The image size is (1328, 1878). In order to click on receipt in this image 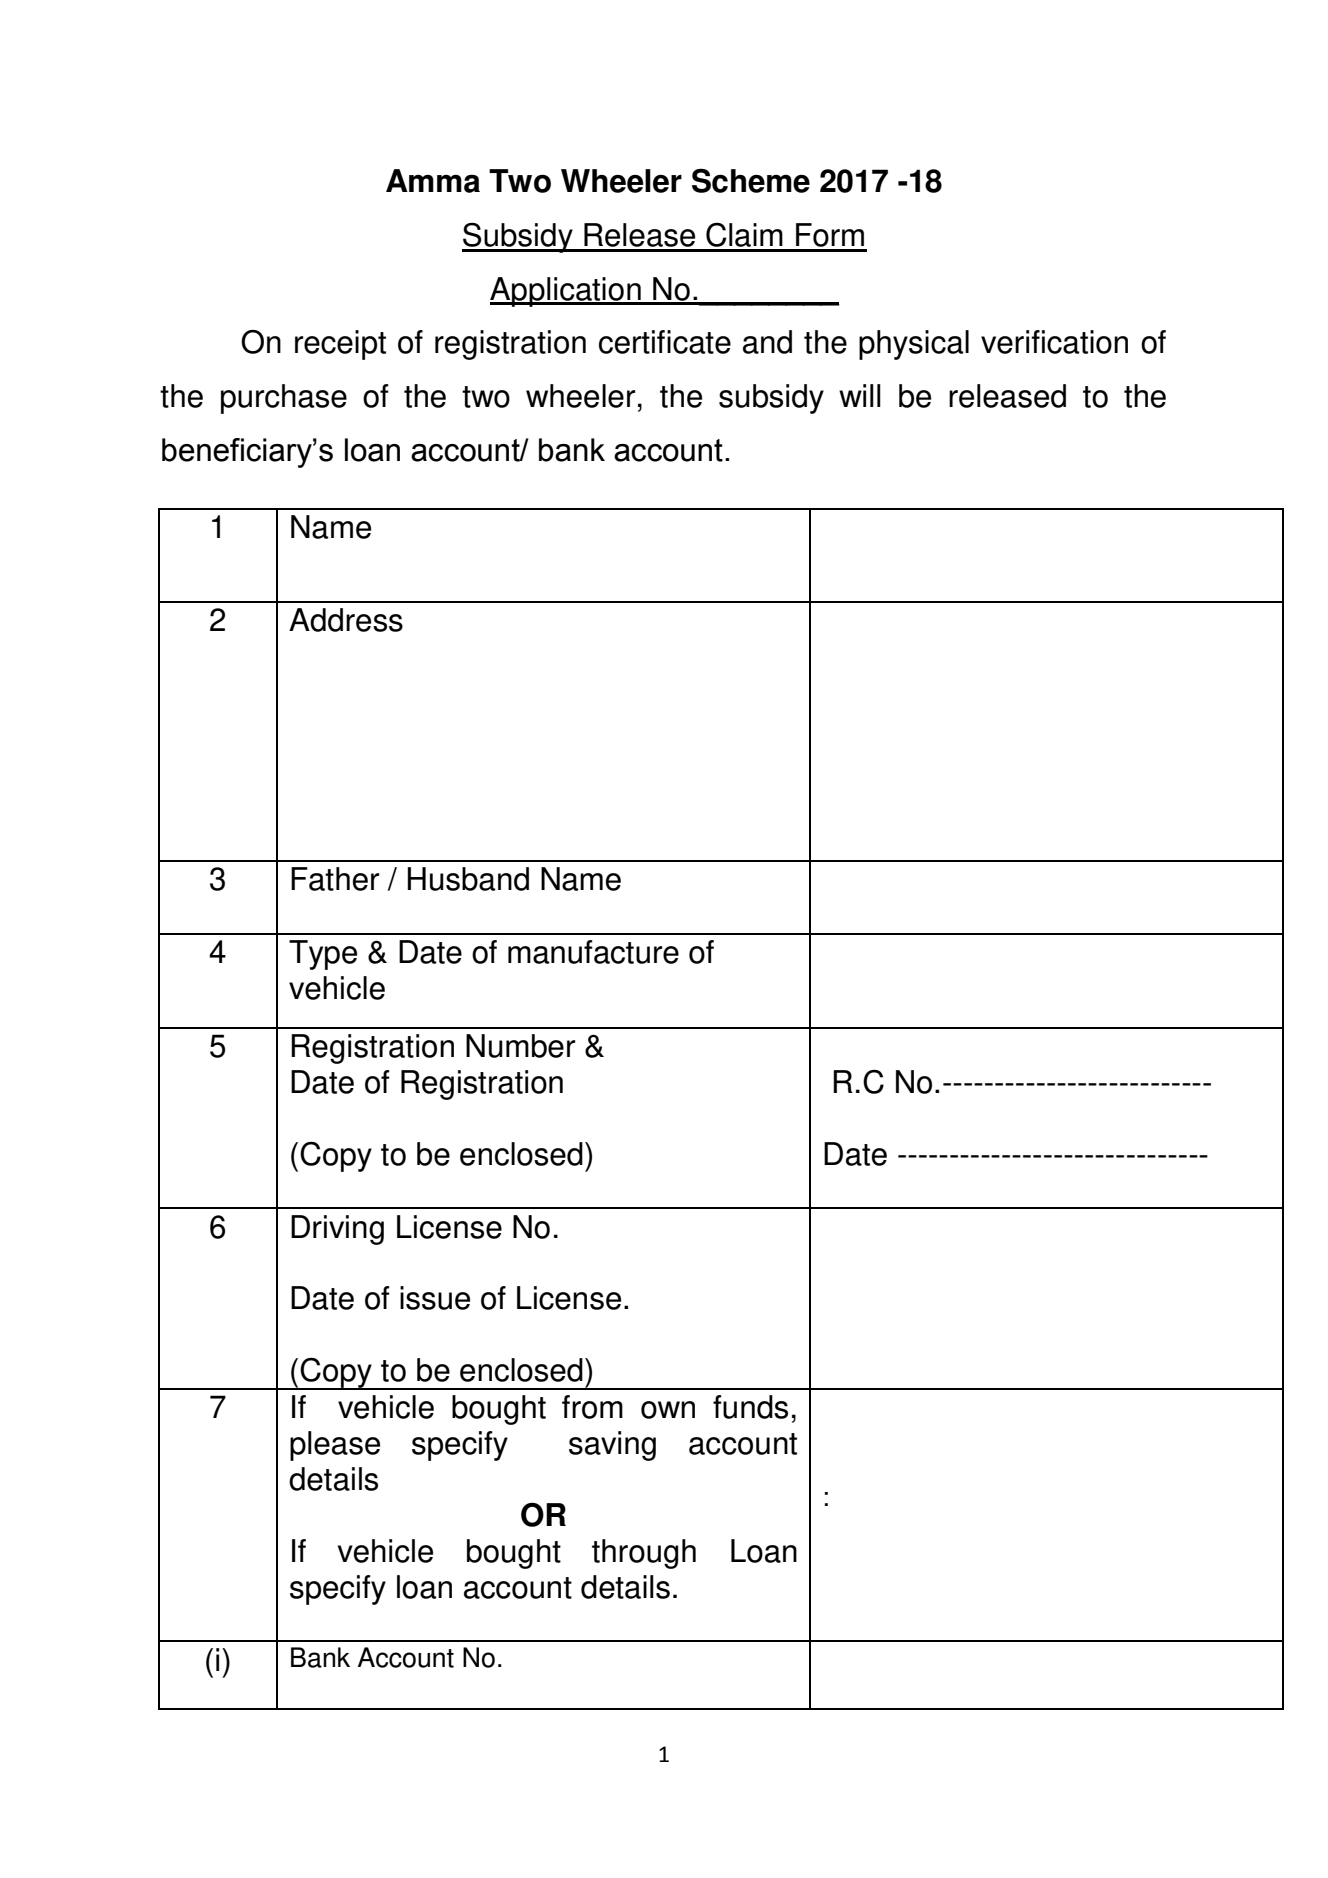, I will do `click(340, 345)`.
